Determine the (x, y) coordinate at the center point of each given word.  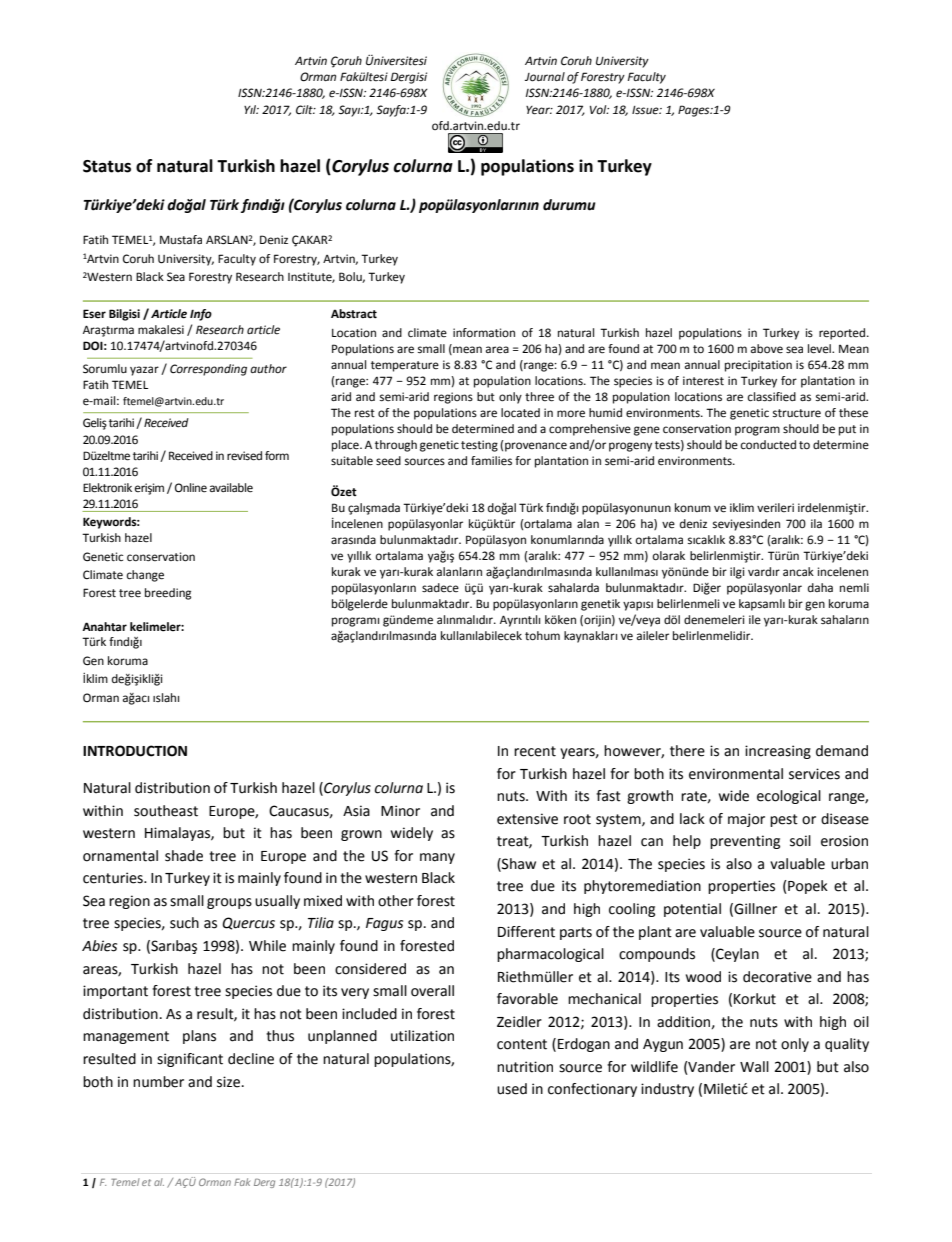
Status (107, 166)
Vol (599, 109)
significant (190, 1060)
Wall (754, 1067)
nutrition (525, 1067)
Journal (545, 77)
